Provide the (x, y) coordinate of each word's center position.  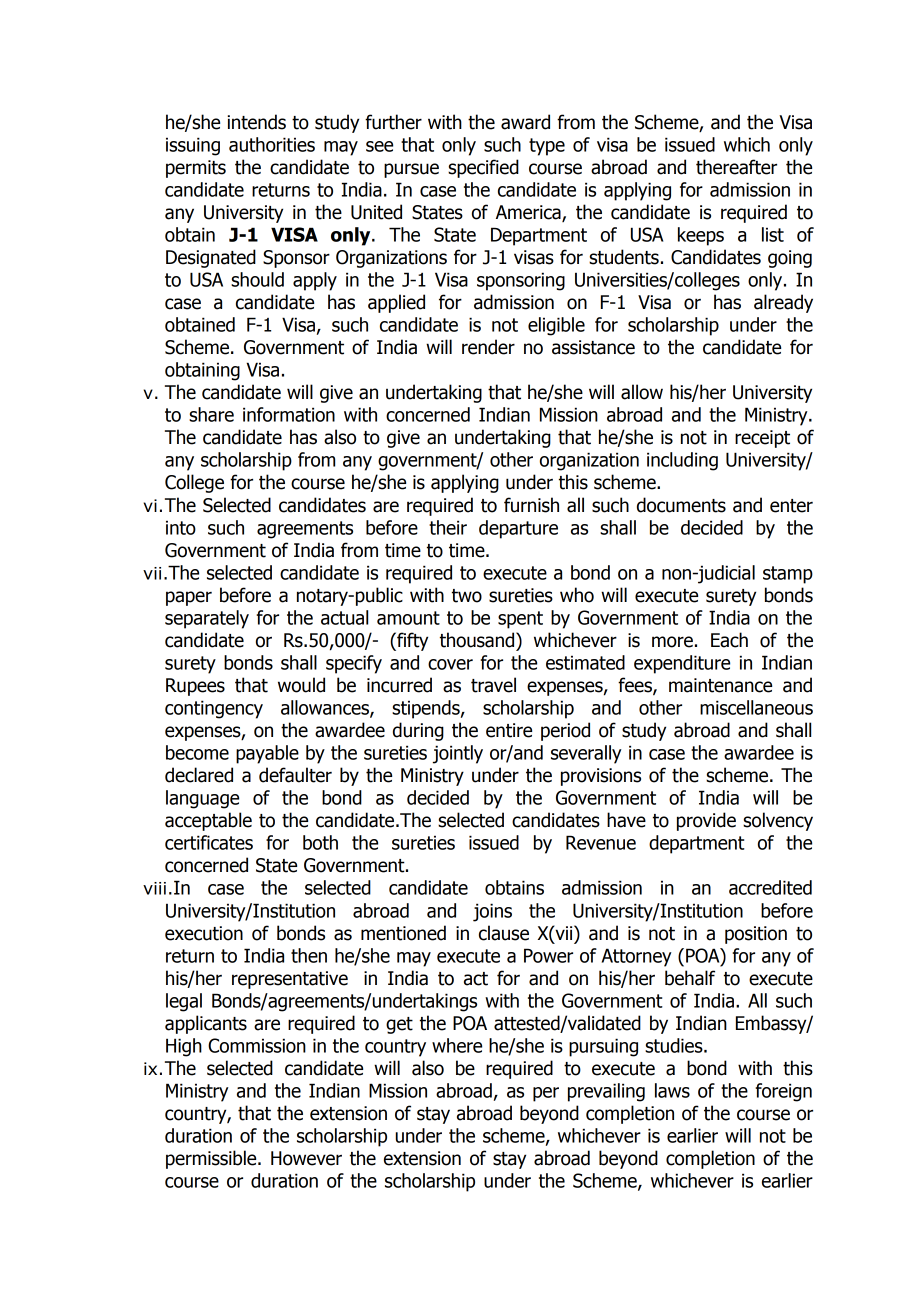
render (488, 347)
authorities (272, 144)
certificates (209, 842)
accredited (770, 887)
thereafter (736, 167)
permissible (212, 1159)
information (289, 414)
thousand (478, 640)
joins (492, 912)
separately (207, 619)
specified (483, 168)
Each (729, 640)
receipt (762, 439)
